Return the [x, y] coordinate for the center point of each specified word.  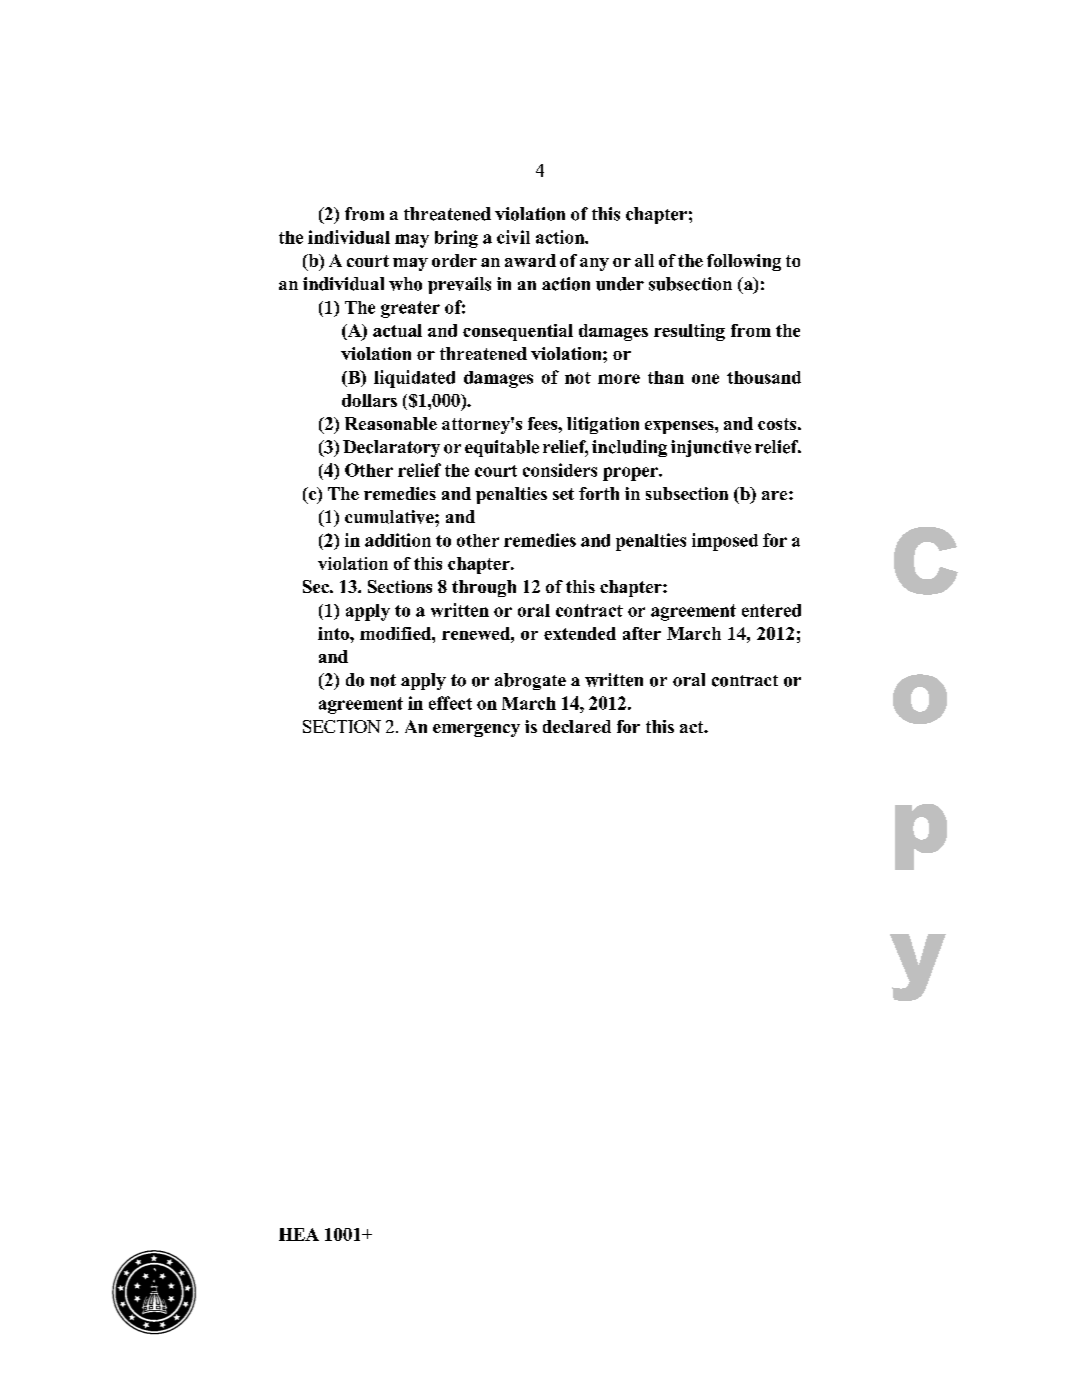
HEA [299, 1234]
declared [577, 726]
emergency [476, 730]
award [530, 260]
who [405, 284]
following [744, 262]
